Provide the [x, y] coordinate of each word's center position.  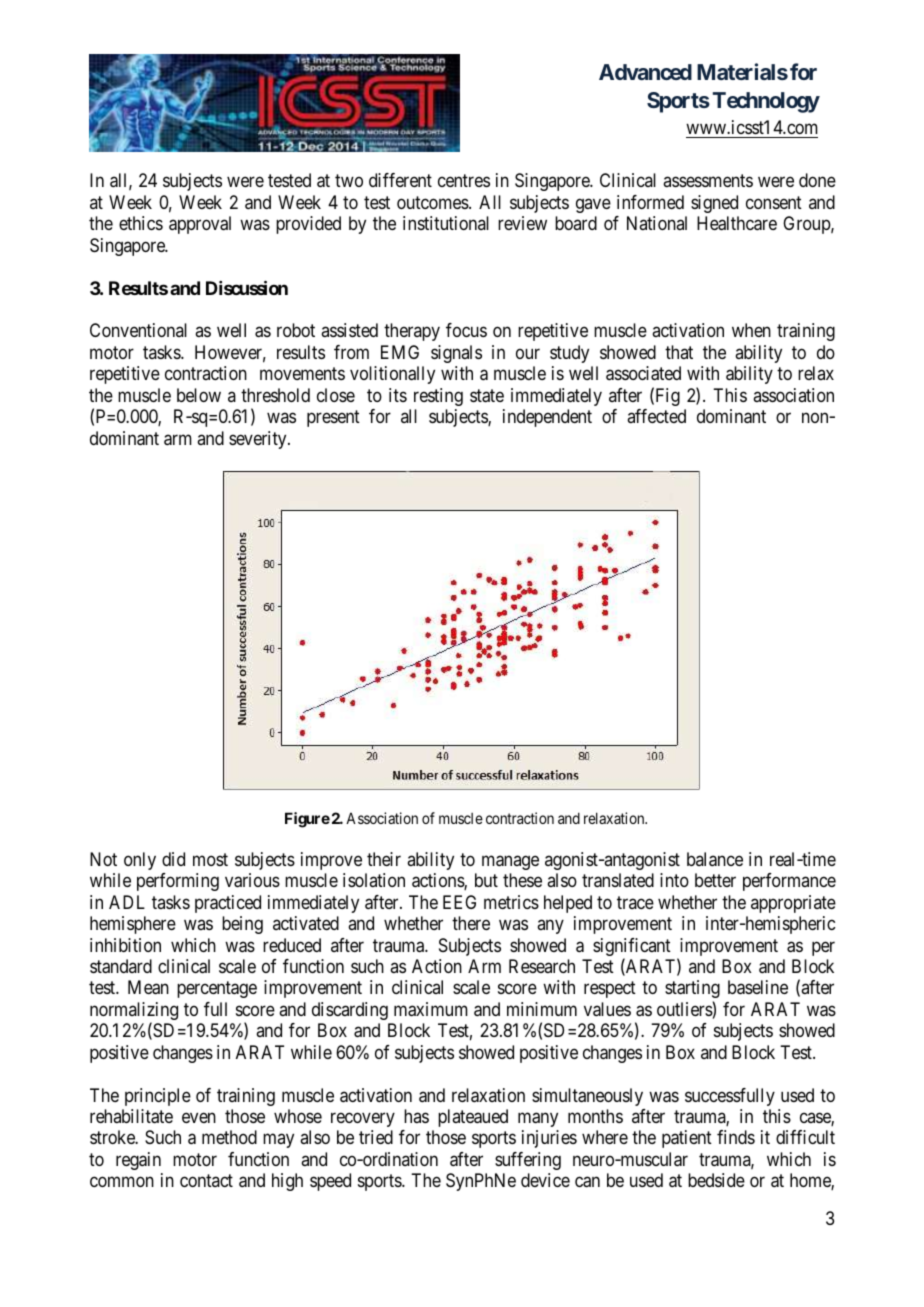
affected [656, 416]
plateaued [473, 1118]
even [199, 1117]
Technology [766, 102]
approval [200, 225]
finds [736, 1137]
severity [259, 440]
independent [547, 418]
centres [464, 181]
